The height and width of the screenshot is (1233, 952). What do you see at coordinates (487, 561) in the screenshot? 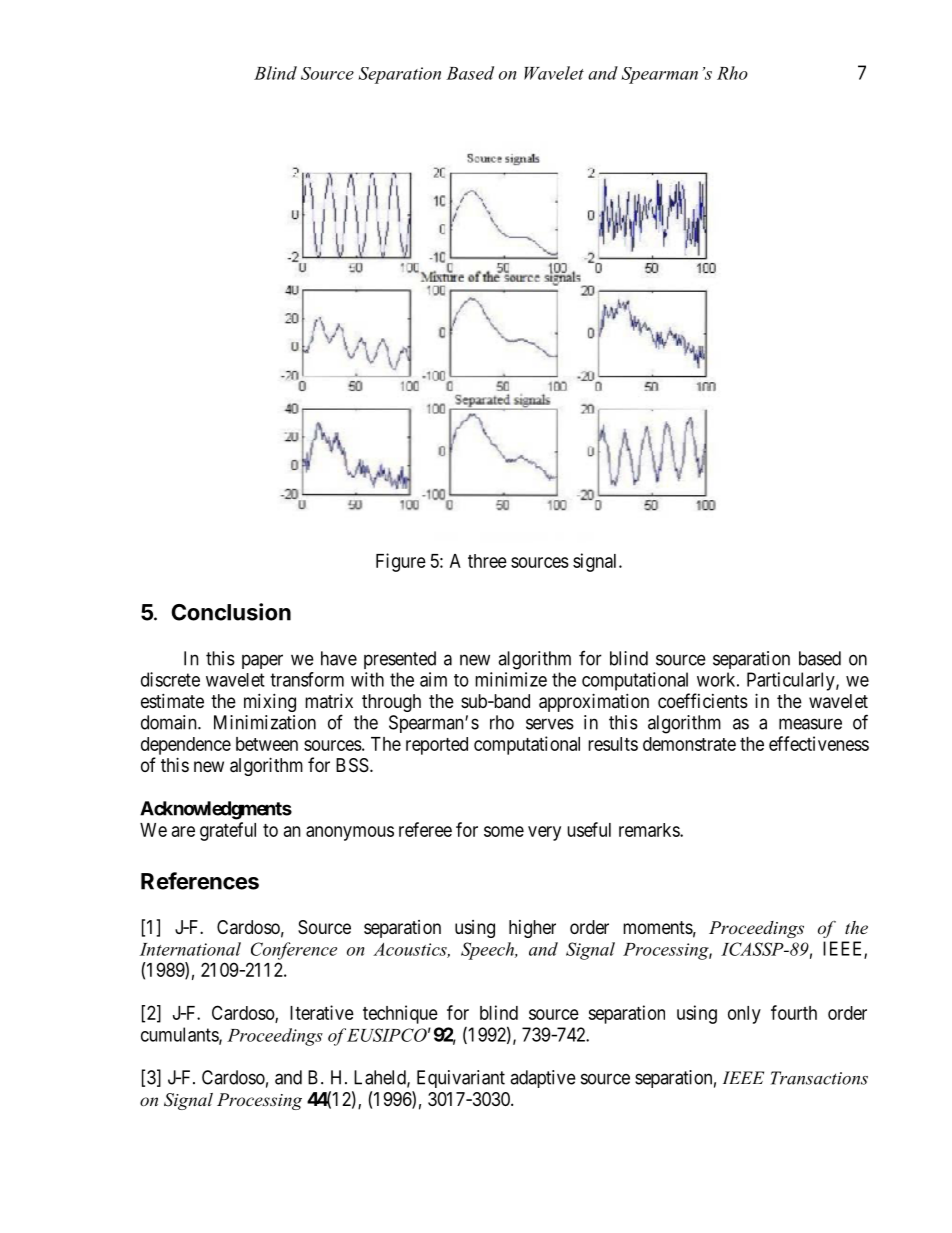
I see `three` at bounding box center [487, 561].
